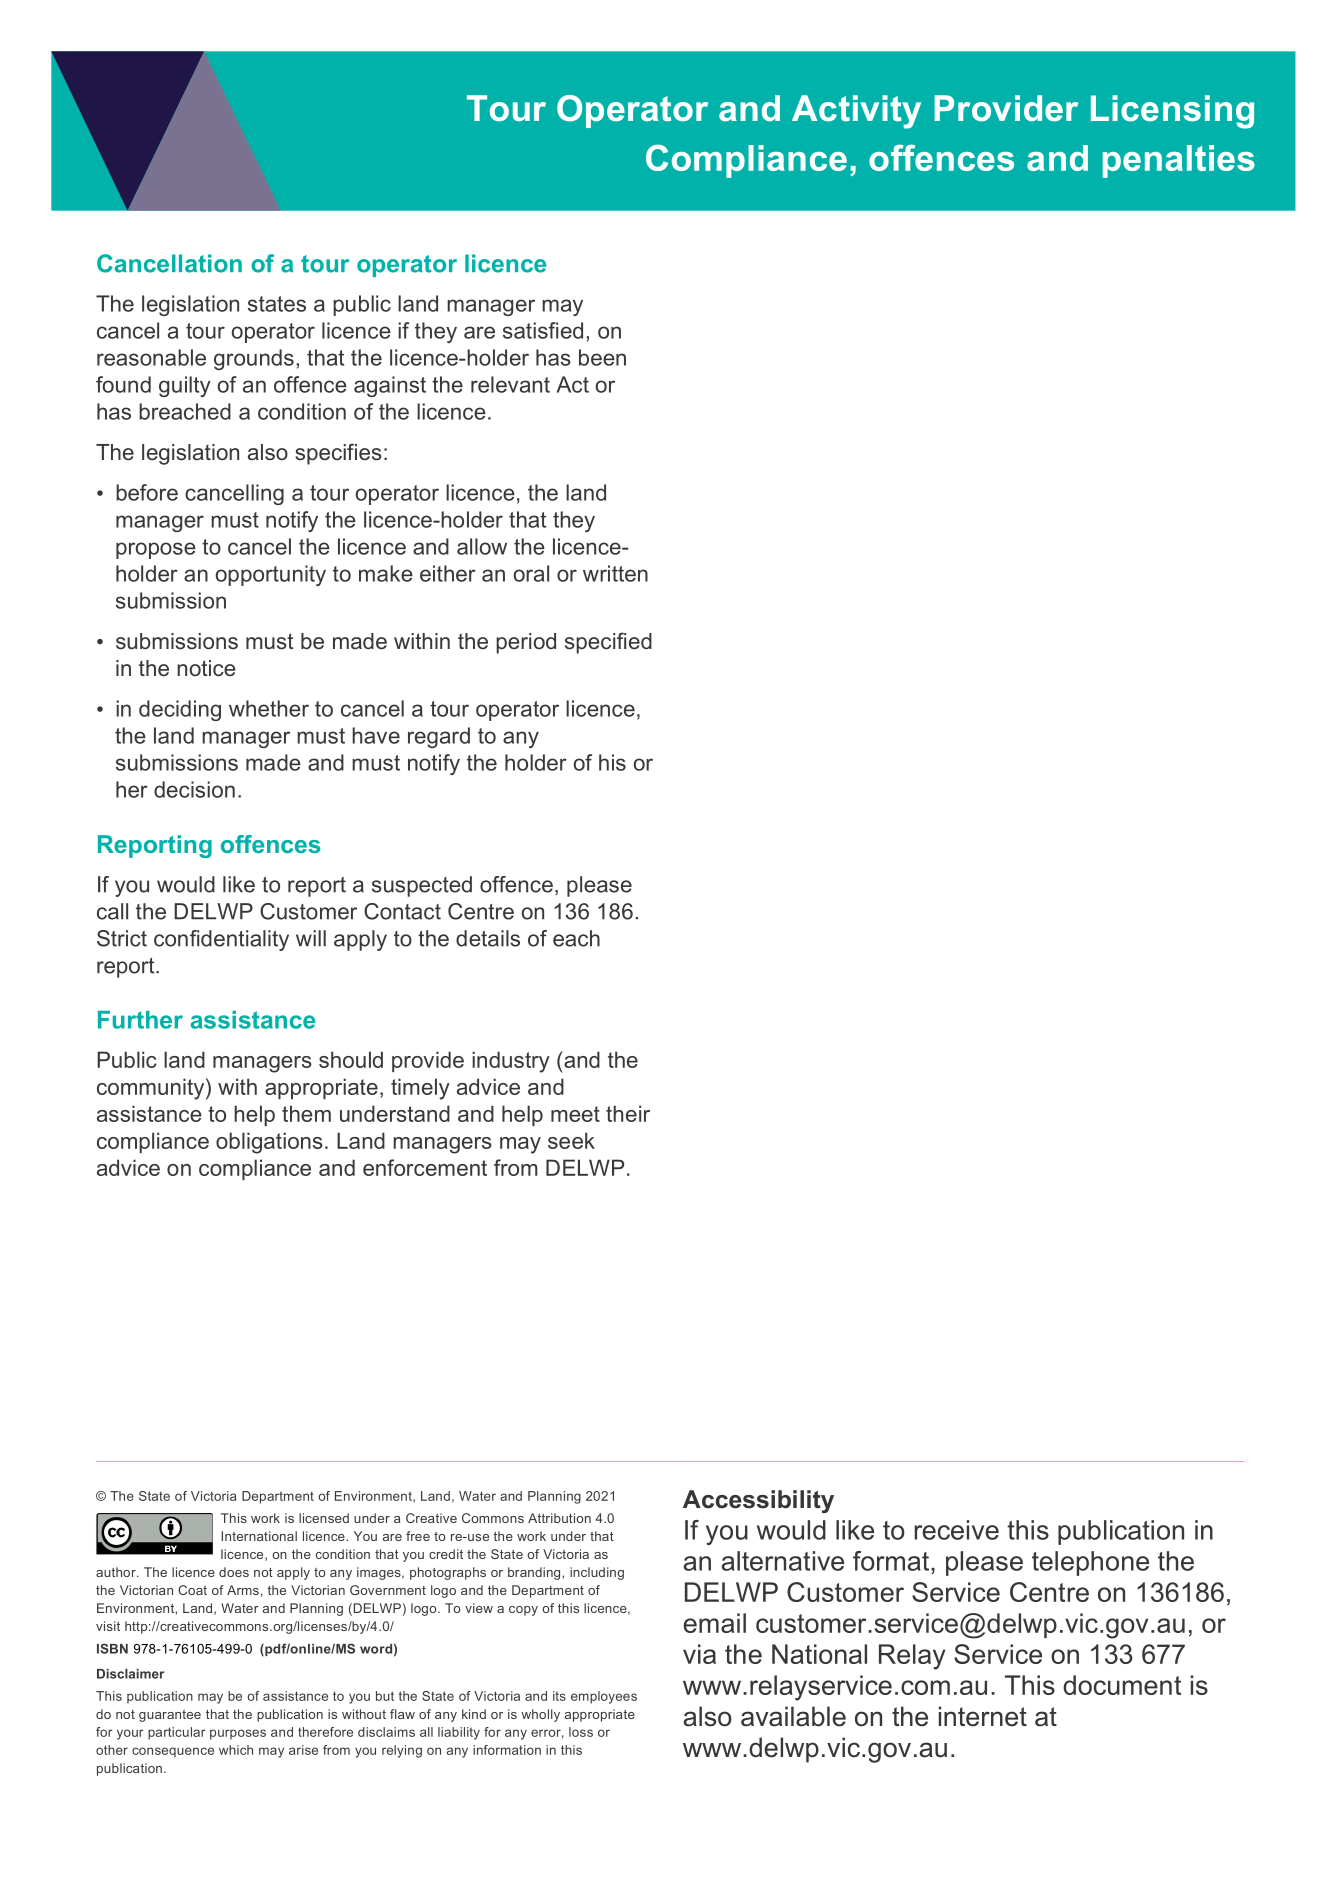 Image resolution: width=1340 pixels, height=1895 pixels. Describe the element at coordinates (206, 668) in the screenshot. I see `notice` at that location.
